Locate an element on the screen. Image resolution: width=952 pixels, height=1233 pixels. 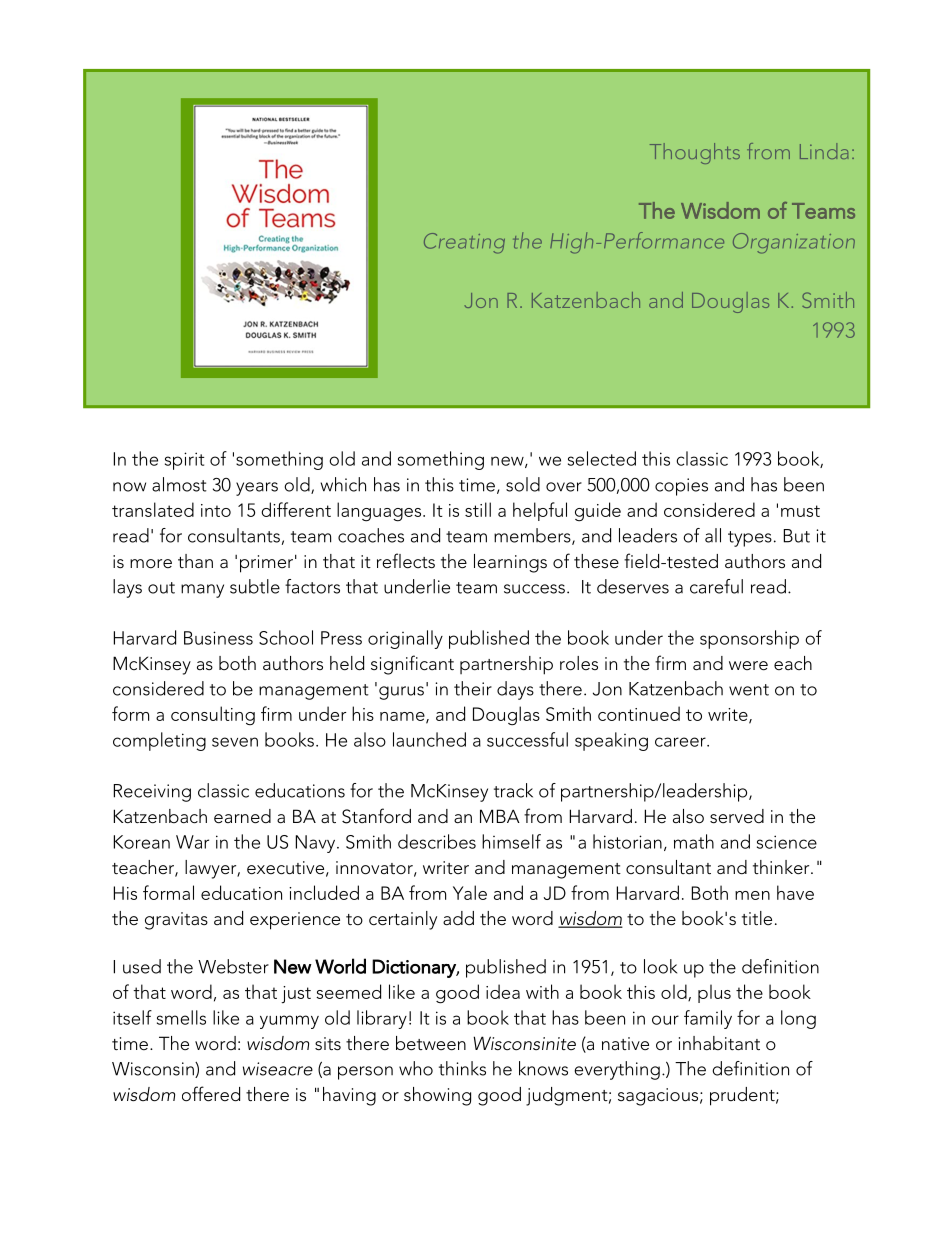
Organization is located at coordinates (794, 243).
